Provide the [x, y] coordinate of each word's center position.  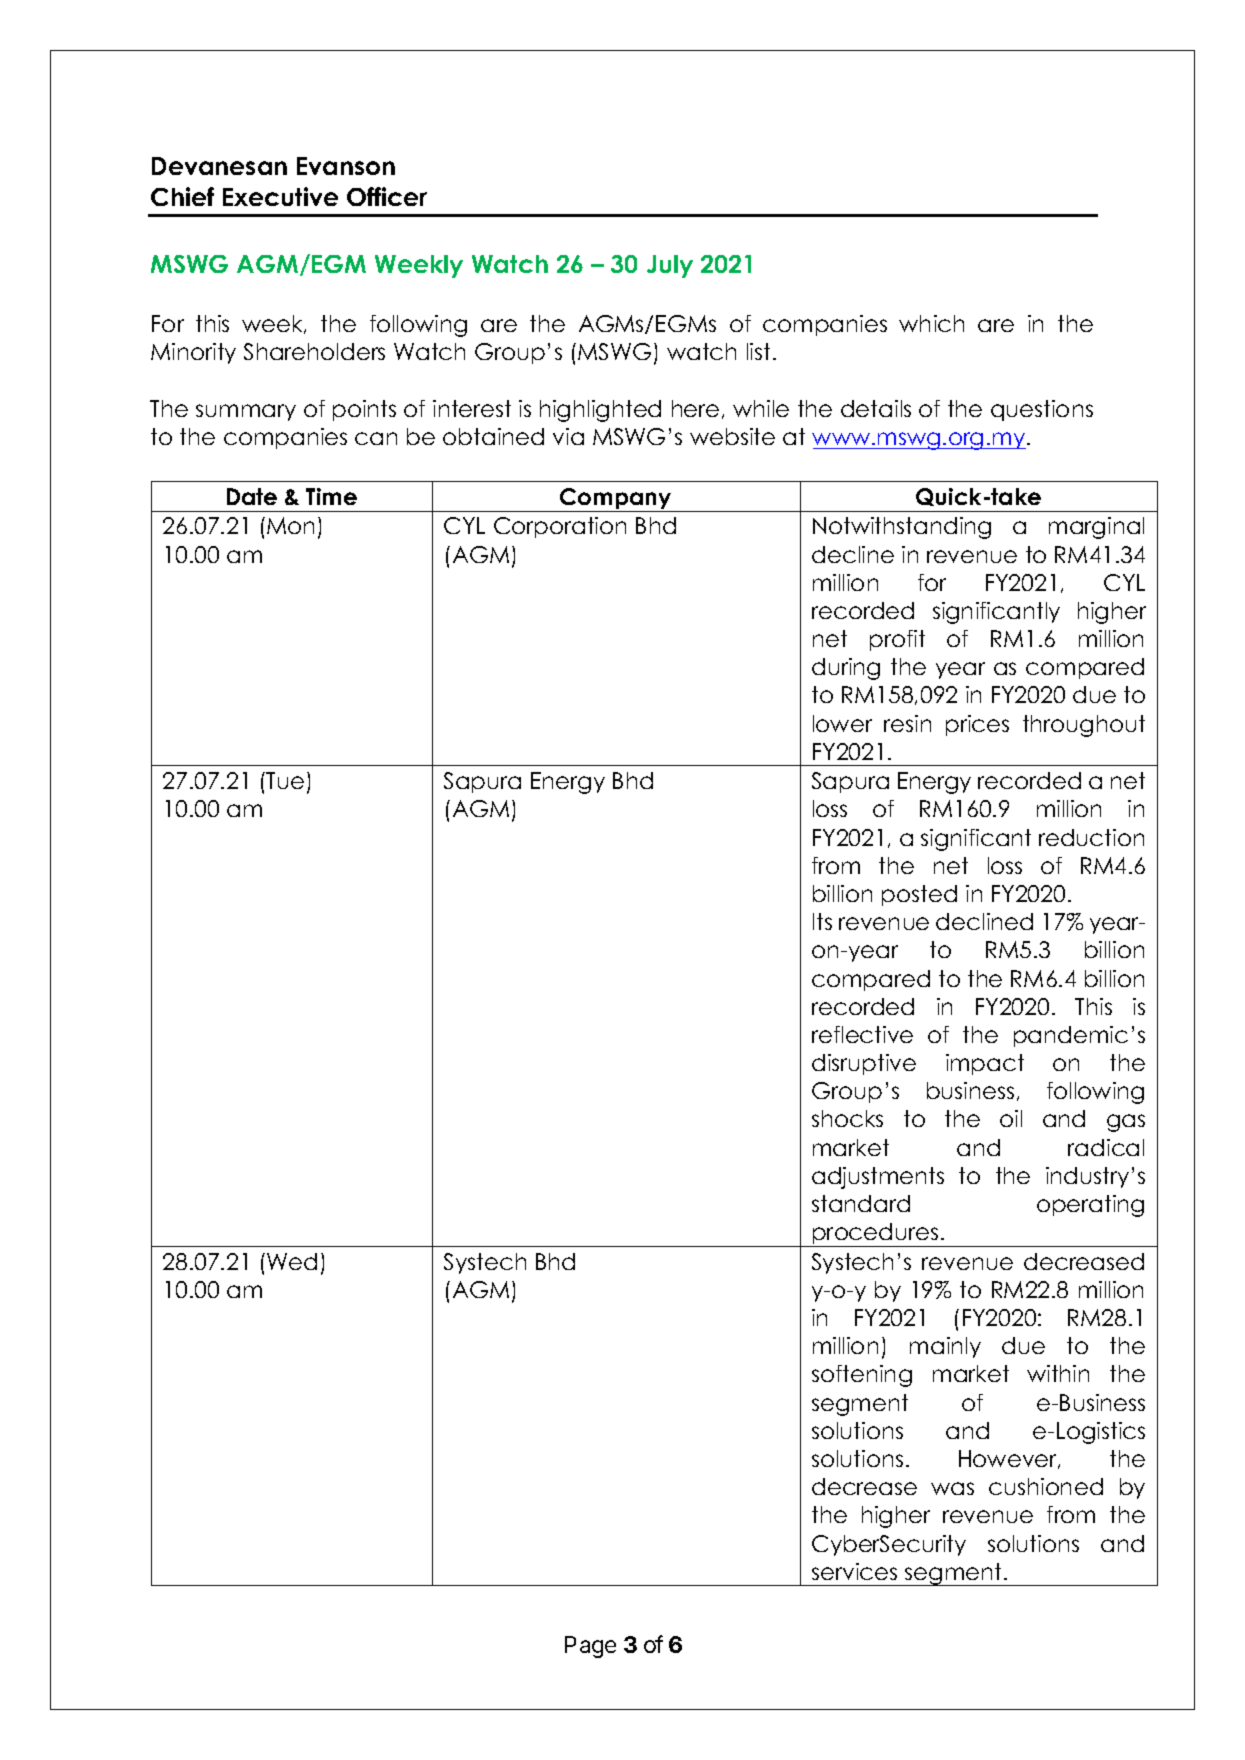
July [670, 266]
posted [919, 895]
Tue [285, 780]
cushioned [1046, 1486]
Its [822, 921]
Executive [280, 196]
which [931, 323]
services [854, 1571]
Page [590, 1647]
